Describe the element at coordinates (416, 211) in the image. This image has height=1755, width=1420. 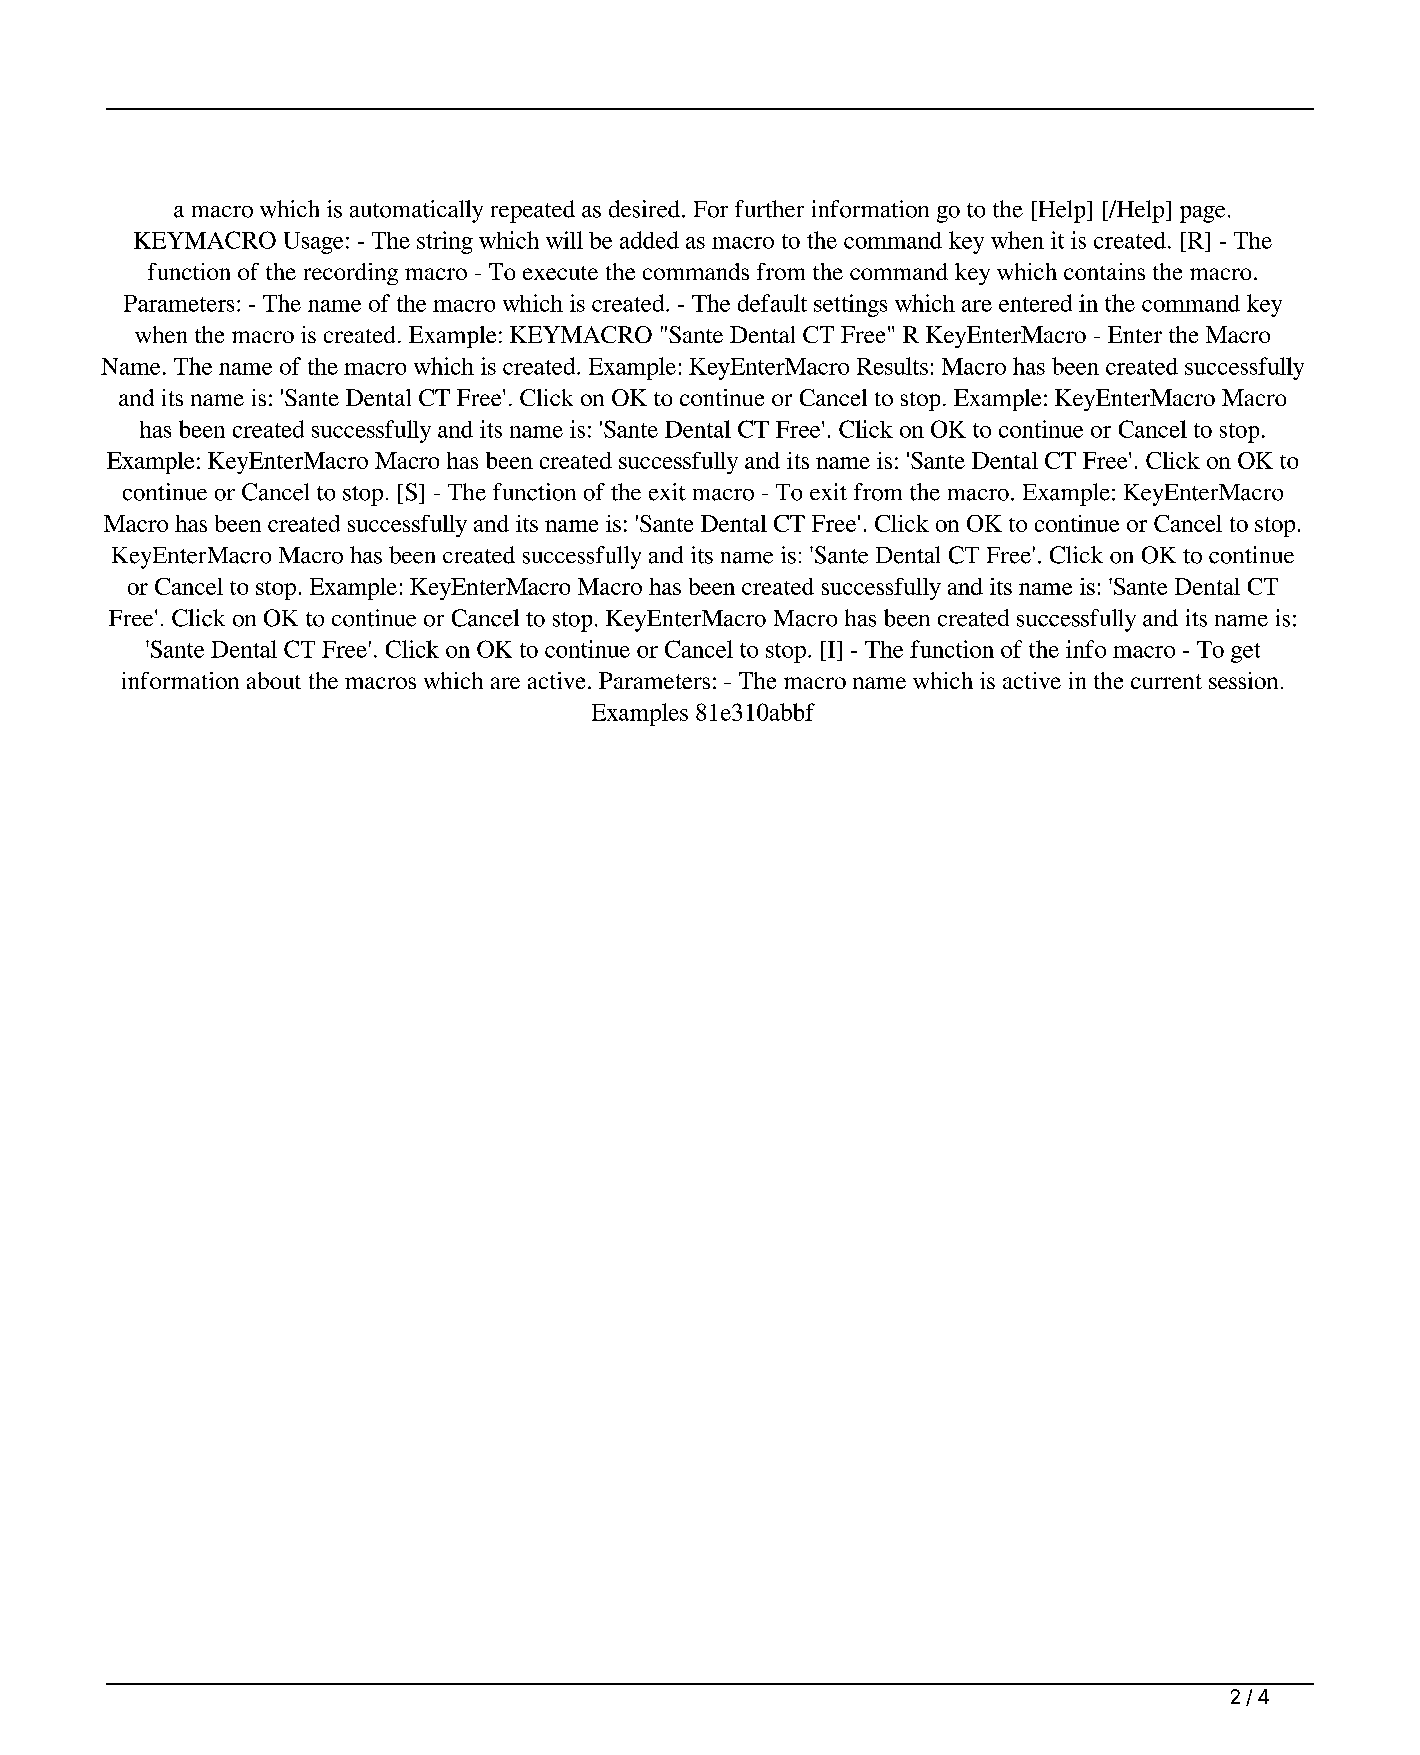
I see `automatically` at that location.
